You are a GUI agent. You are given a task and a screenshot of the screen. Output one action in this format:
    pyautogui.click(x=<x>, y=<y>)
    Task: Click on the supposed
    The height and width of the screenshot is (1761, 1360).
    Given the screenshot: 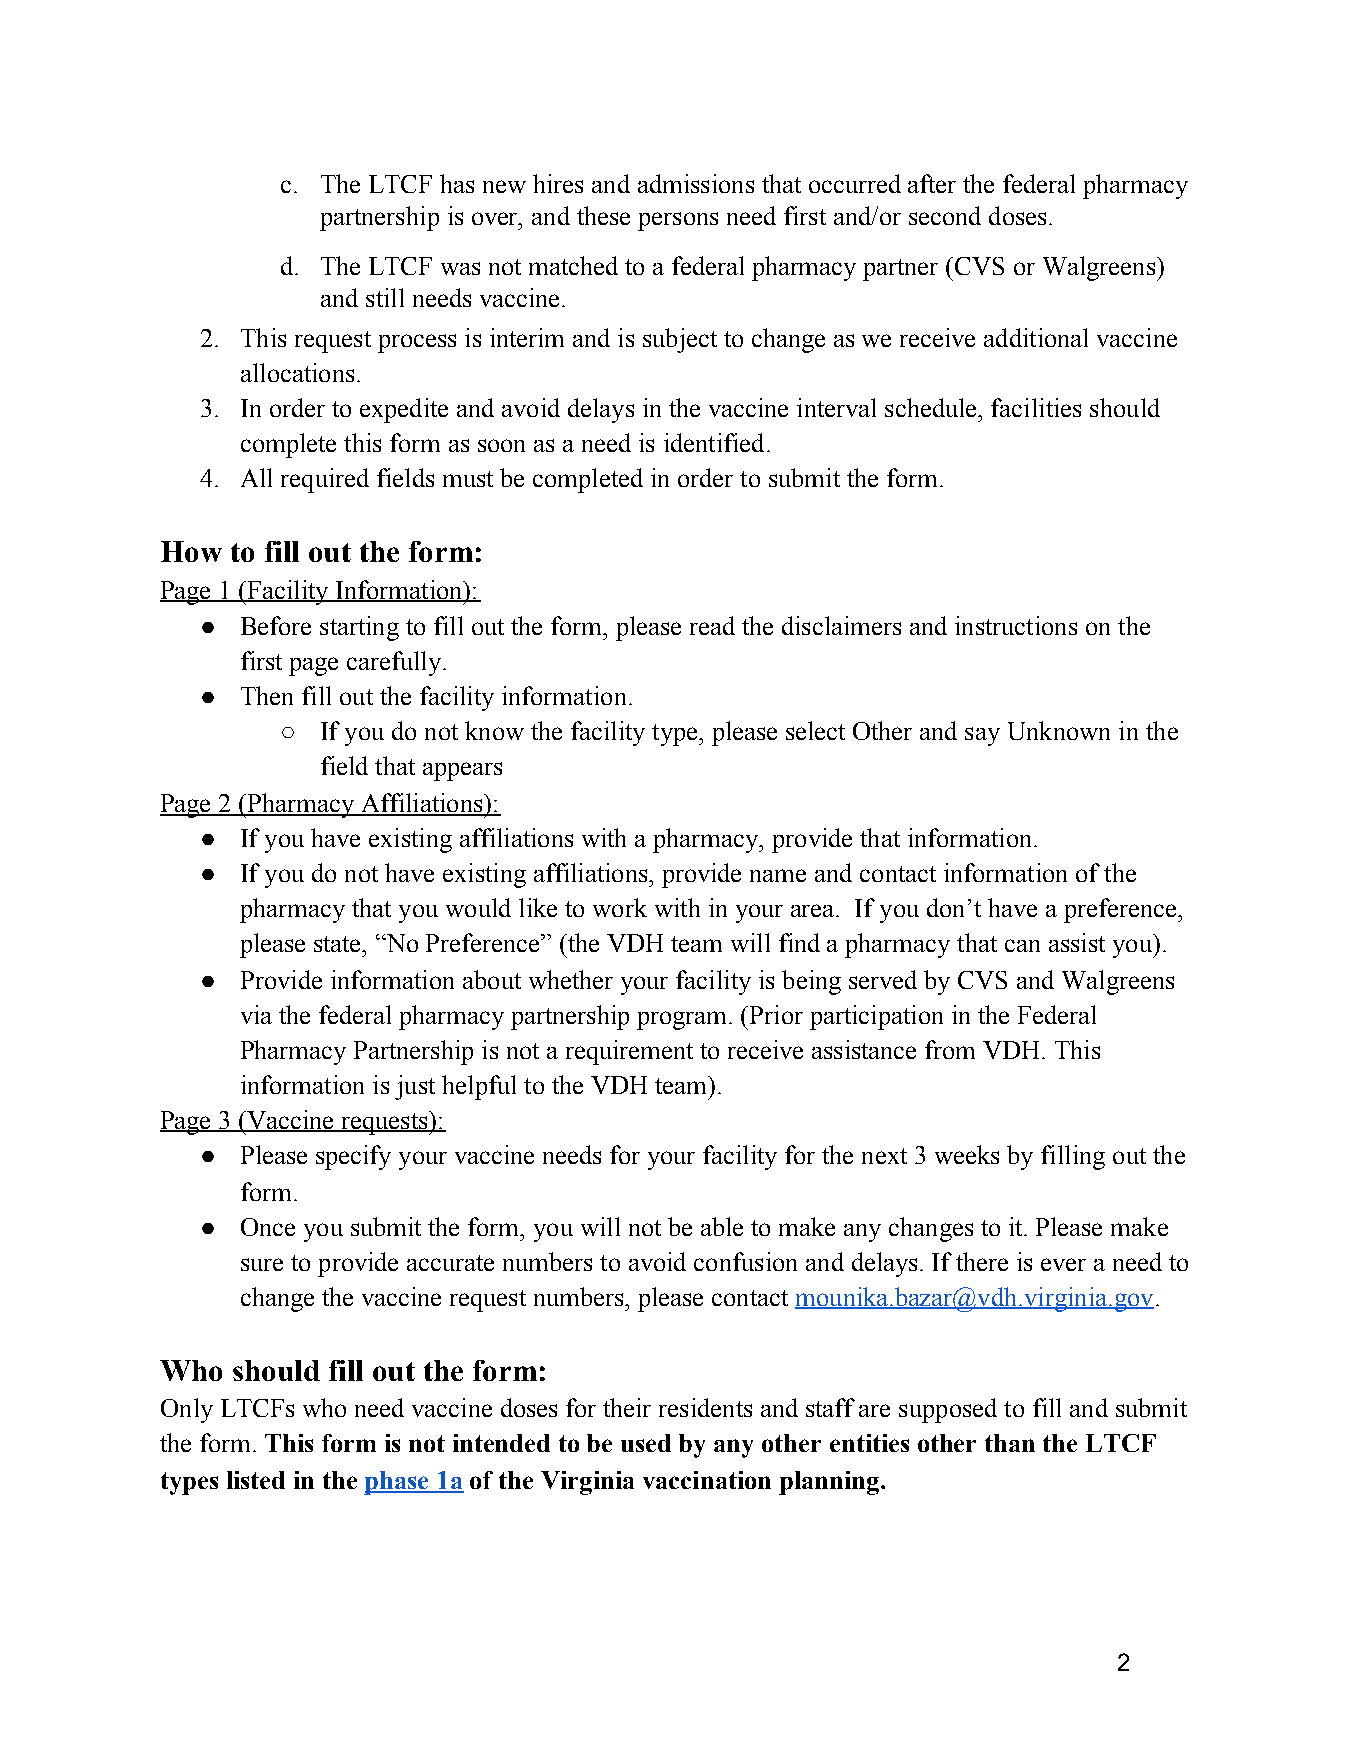 What is the action you would take?
    pyautogui.click(x=948, y=1410)
